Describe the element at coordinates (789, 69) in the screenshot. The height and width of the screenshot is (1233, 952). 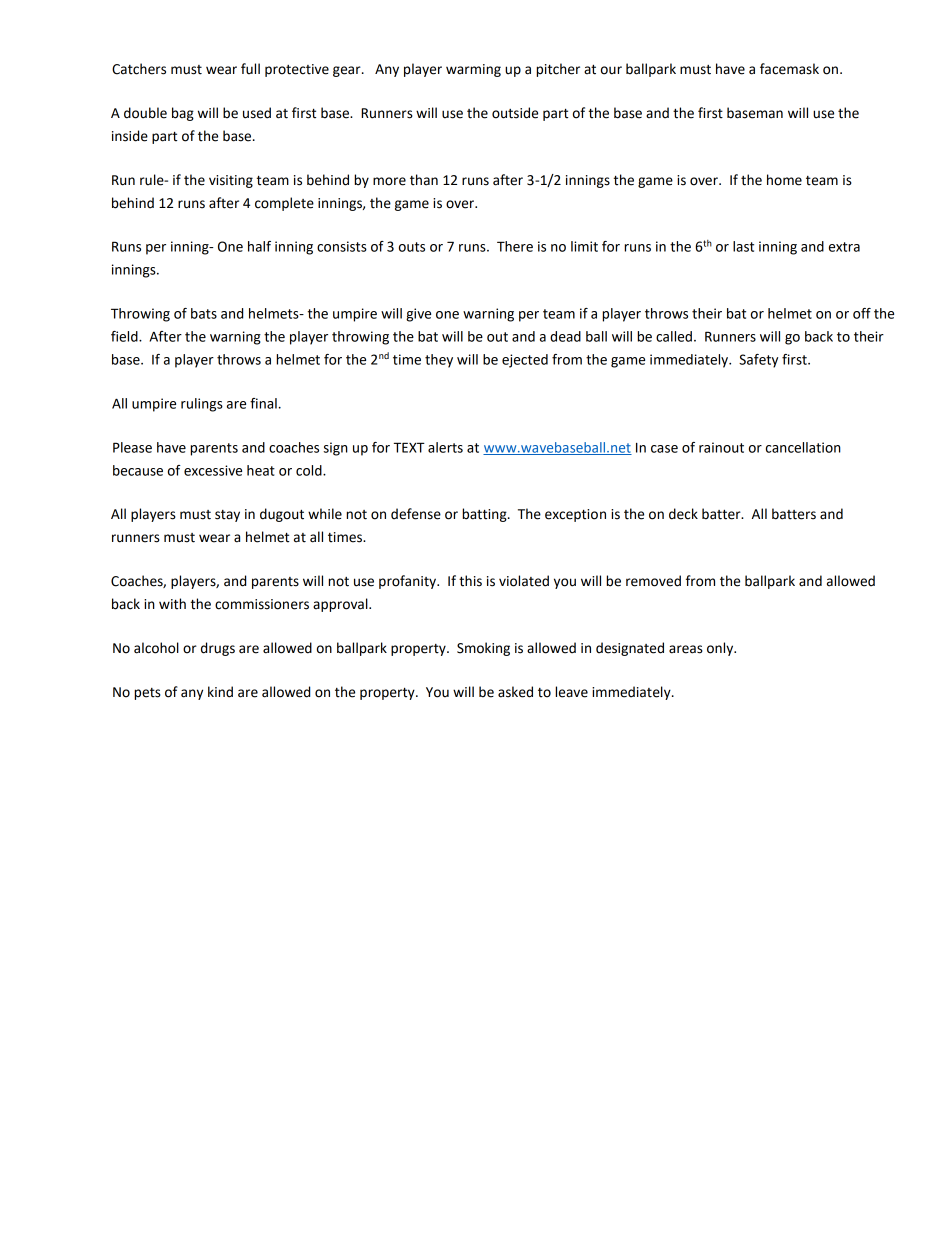
I see `facemask` at that location.
